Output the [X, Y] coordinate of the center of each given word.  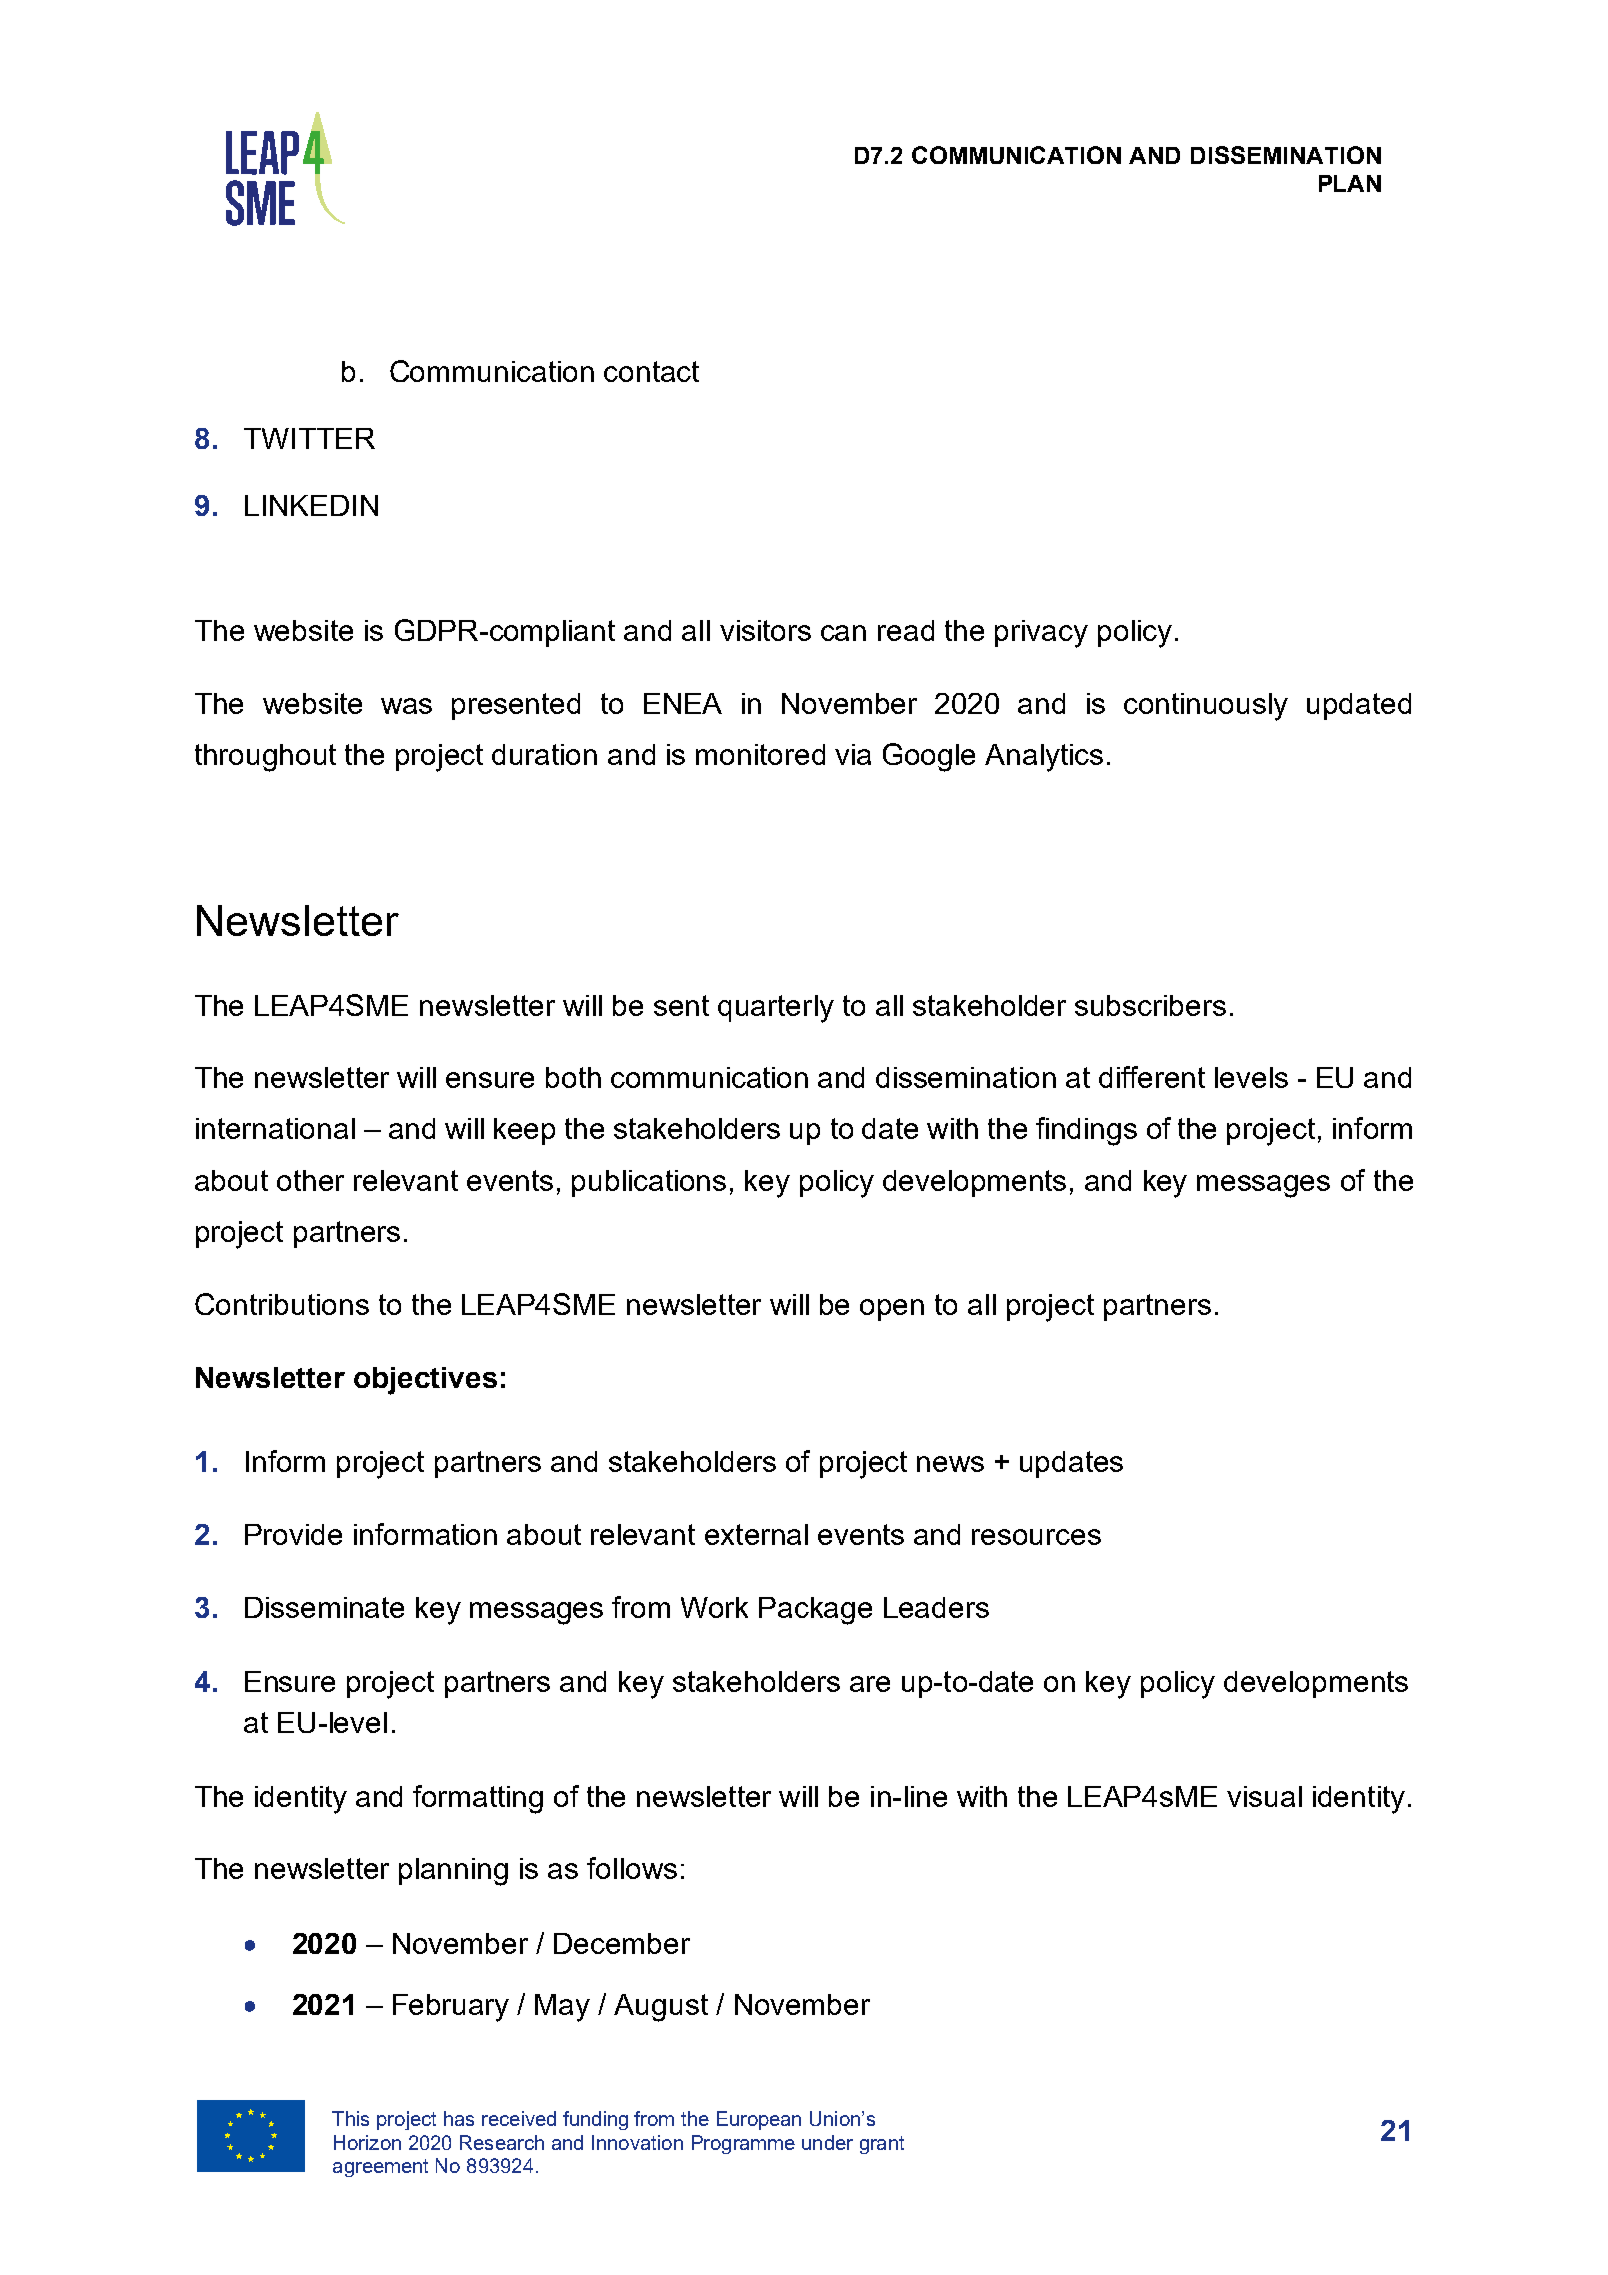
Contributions [282, 1304]
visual [1264, 1796]
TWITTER [309, 438]
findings [1086, 1131]
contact [651, 371]
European [759, 2120]
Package [815, 1611]
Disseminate [324, 1607]
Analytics [1044, 758]
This [350, 2118]
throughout [265, 758]
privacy [1041, 634]
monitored [760, 754]
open [892, 1310]
